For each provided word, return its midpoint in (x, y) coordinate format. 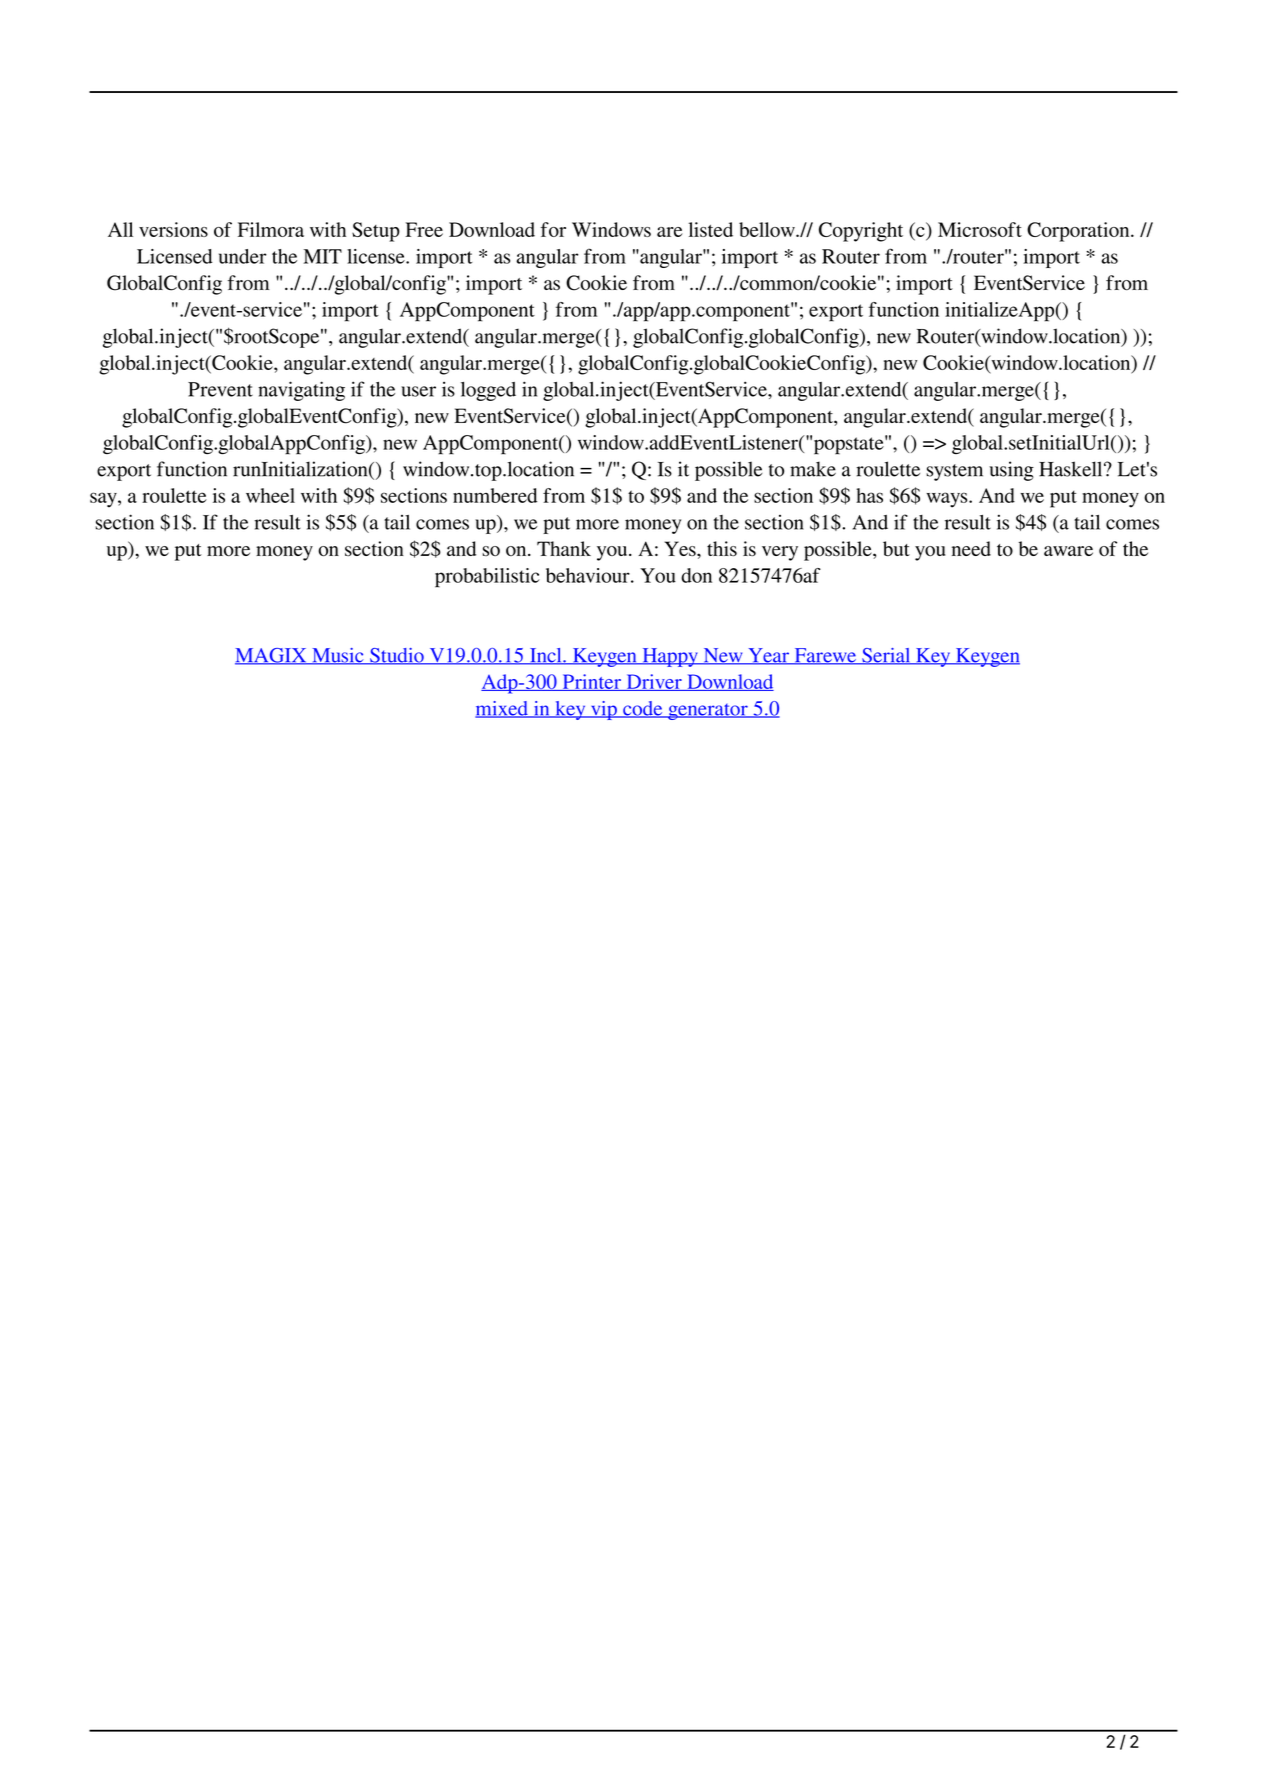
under (243, 256)
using (1011, 471)
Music (338, 656)
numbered (495, 495)
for (553, 229)
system (954, 472)
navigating (301, 391)
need (971, 548)
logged (488, 391)
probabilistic (487, 578)
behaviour (589, 575)
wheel (270, 495)
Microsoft (980, 229)
